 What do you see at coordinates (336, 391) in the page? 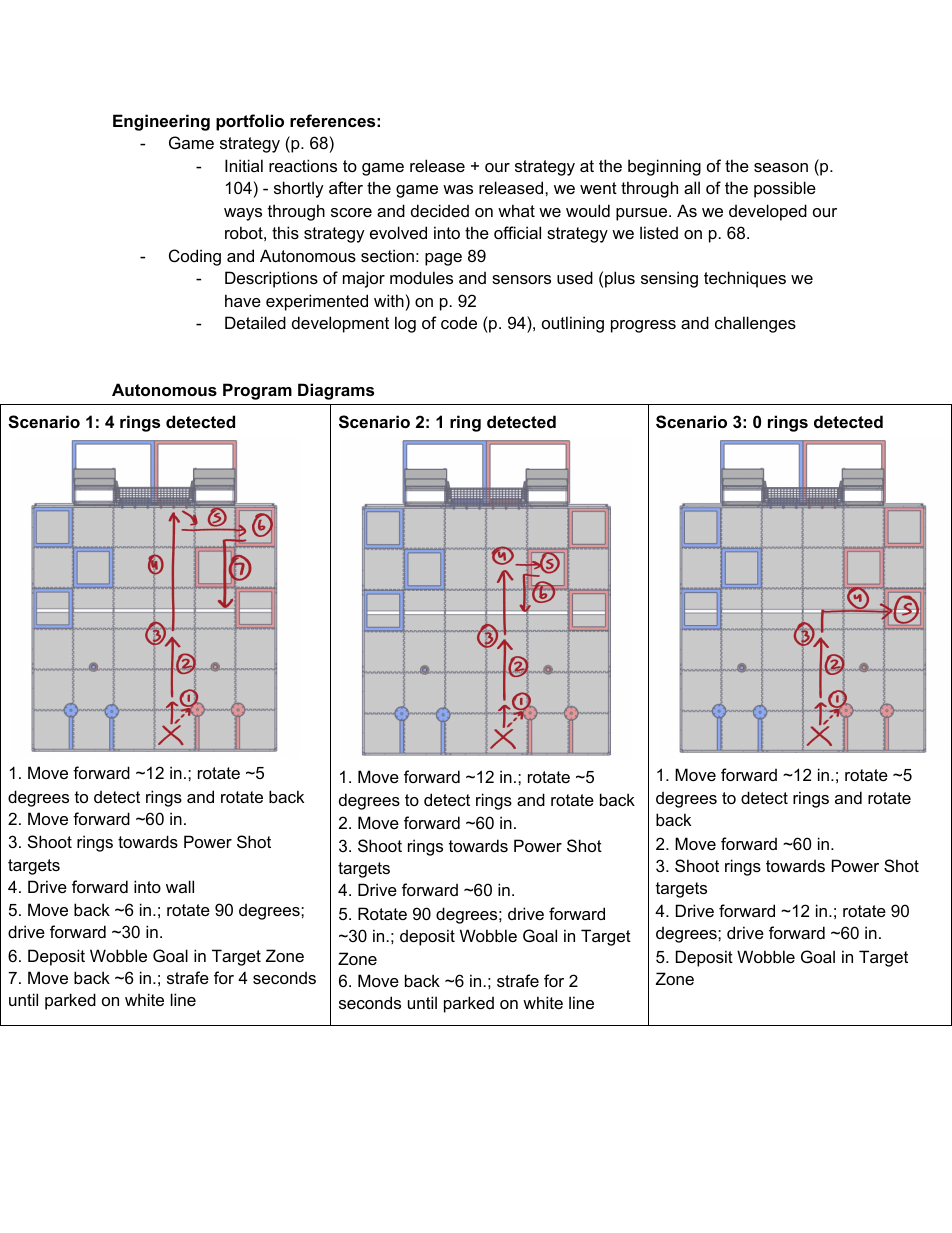
I see `Diagrams` at bounding box center [336, 391].
